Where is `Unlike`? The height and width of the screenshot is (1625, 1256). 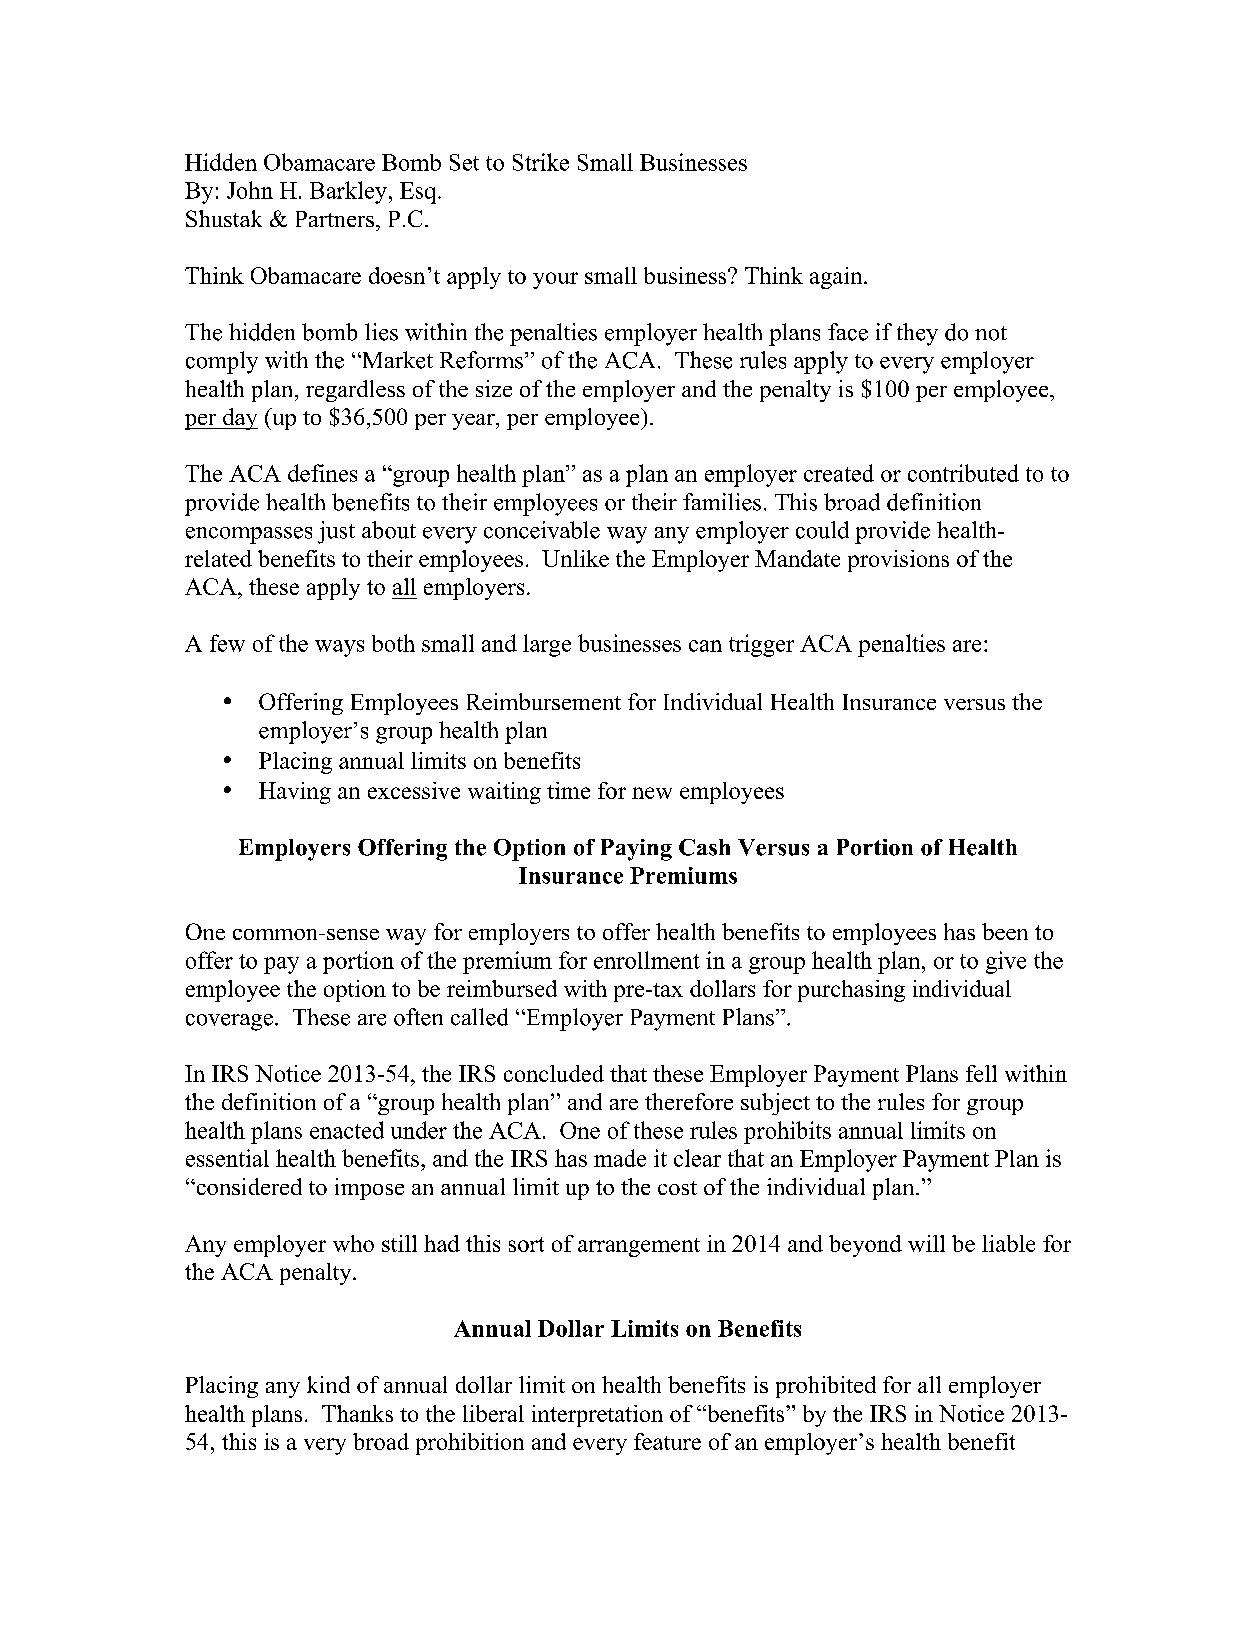 Unlike is located at coordinates (575, 558).
